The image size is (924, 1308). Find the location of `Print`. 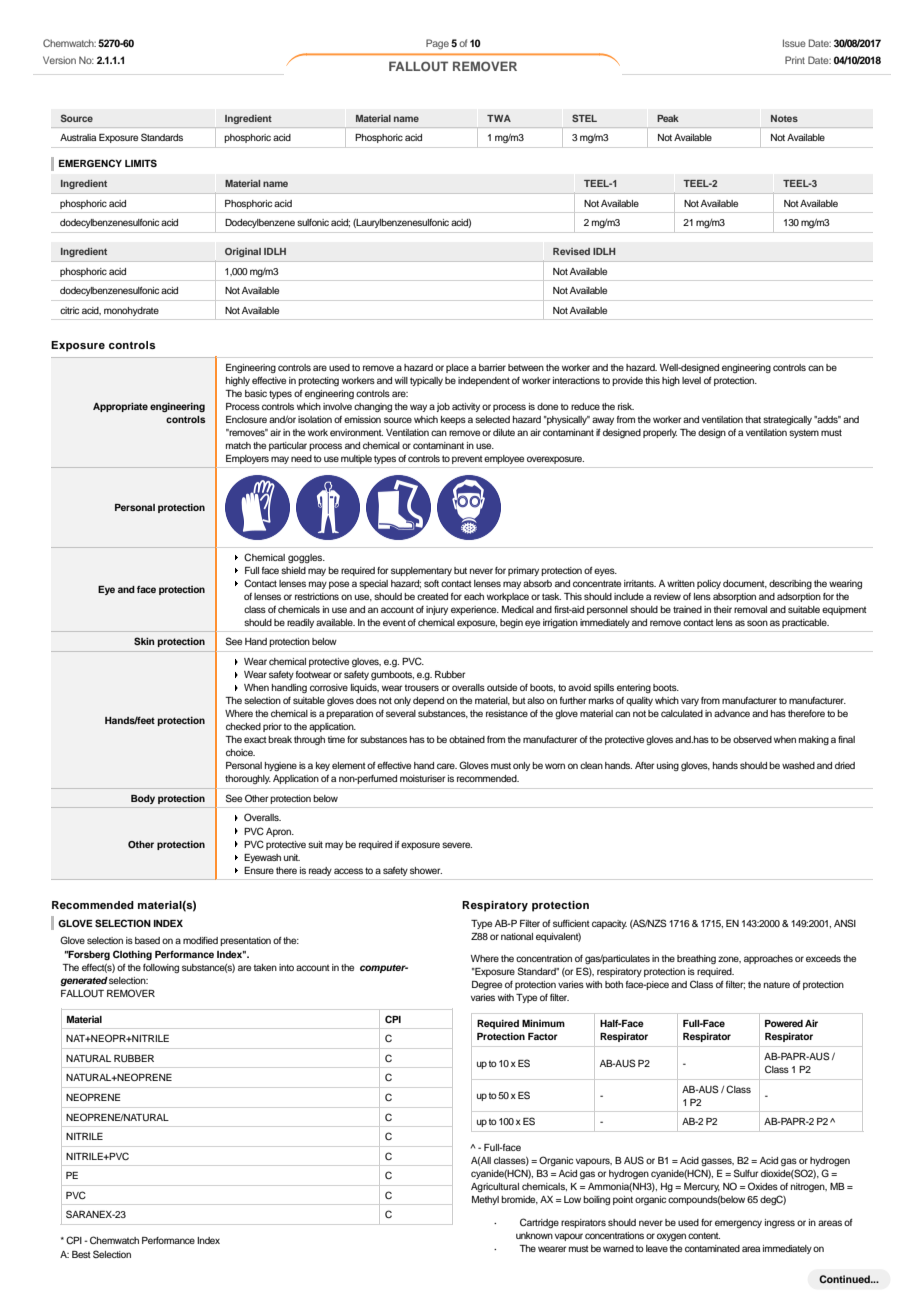

Print is located at coordinates (795, 60).
